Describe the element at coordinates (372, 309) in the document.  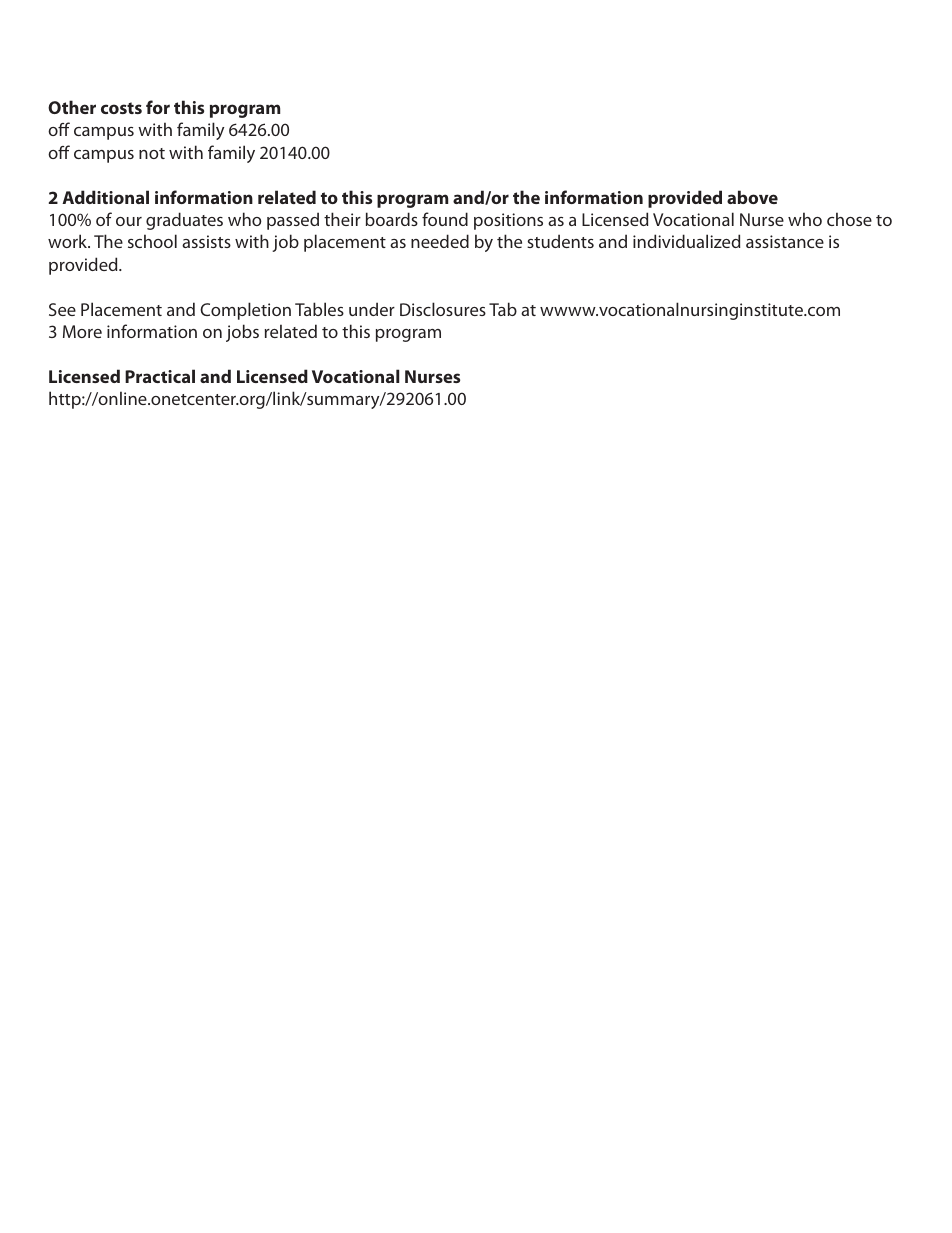
I see `under` at that location.
